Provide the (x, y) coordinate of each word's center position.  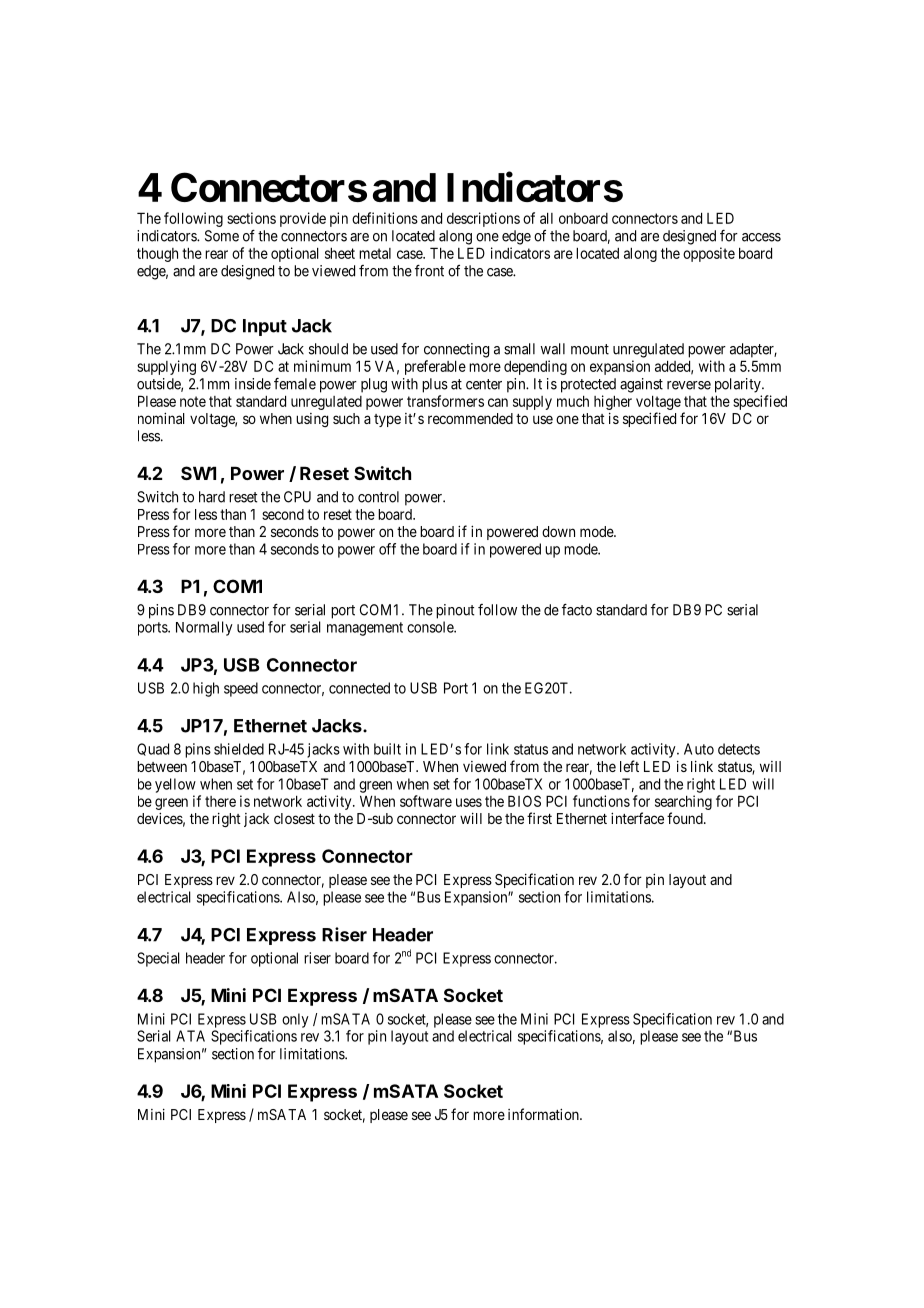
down (558, 531)
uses (469, 802)
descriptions (483, 219)
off (387, 549)
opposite (709, 254)
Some (222, 236)
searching (683, 802)
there (220, 801)
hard (212, 497)
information (544, 1114)
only (295, 1020)
